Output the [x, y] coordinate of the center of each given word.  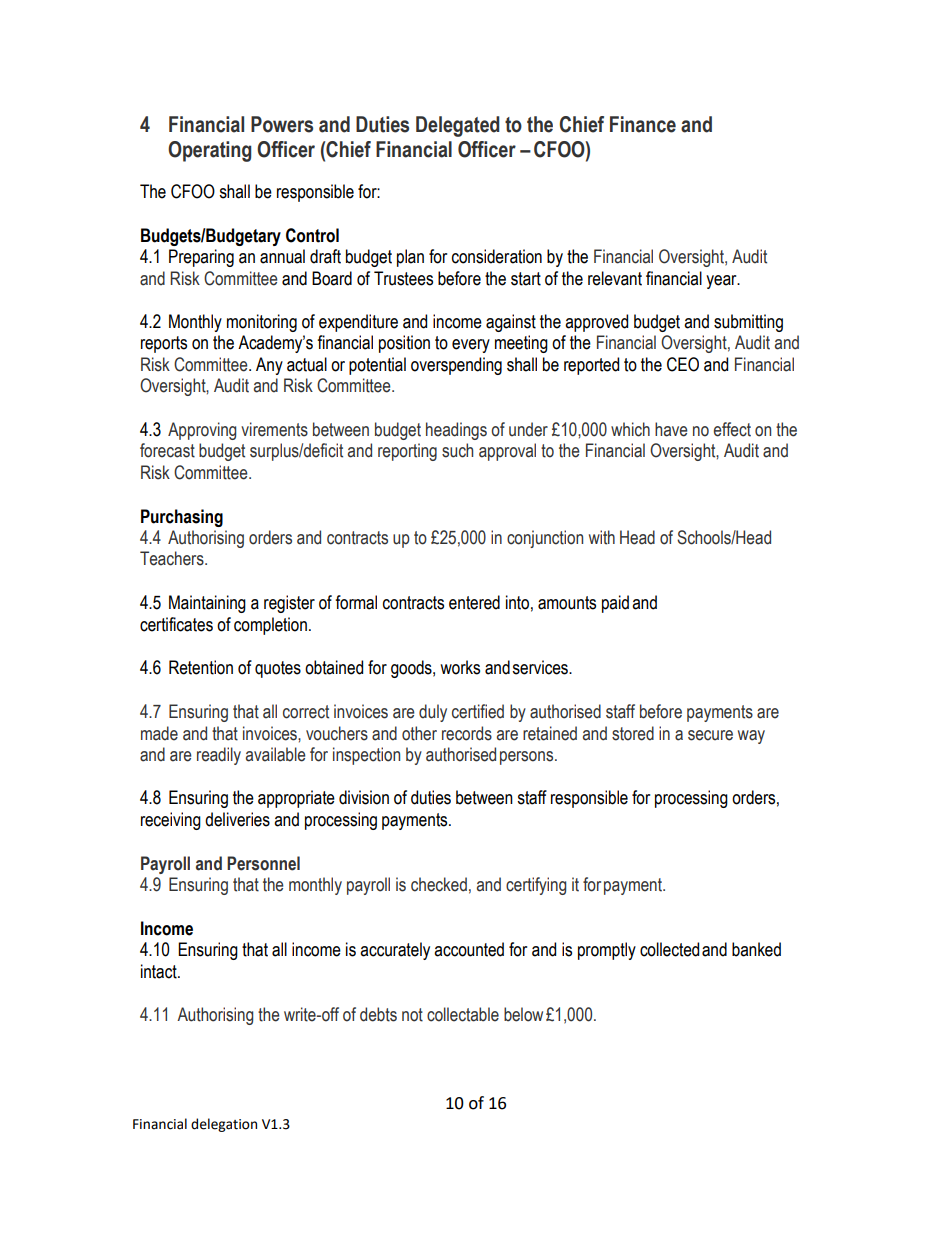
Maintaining [207, 604]
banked [756, 949]
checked [439, 884]
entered [474, 602]
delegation [224, 1125]
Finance [643, 124]
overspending [456, 366]
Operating [209, 151]
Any [269, 366]
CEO [683, 364]
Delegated [458, 126]
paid [615, 604]
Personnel [263, 863]
